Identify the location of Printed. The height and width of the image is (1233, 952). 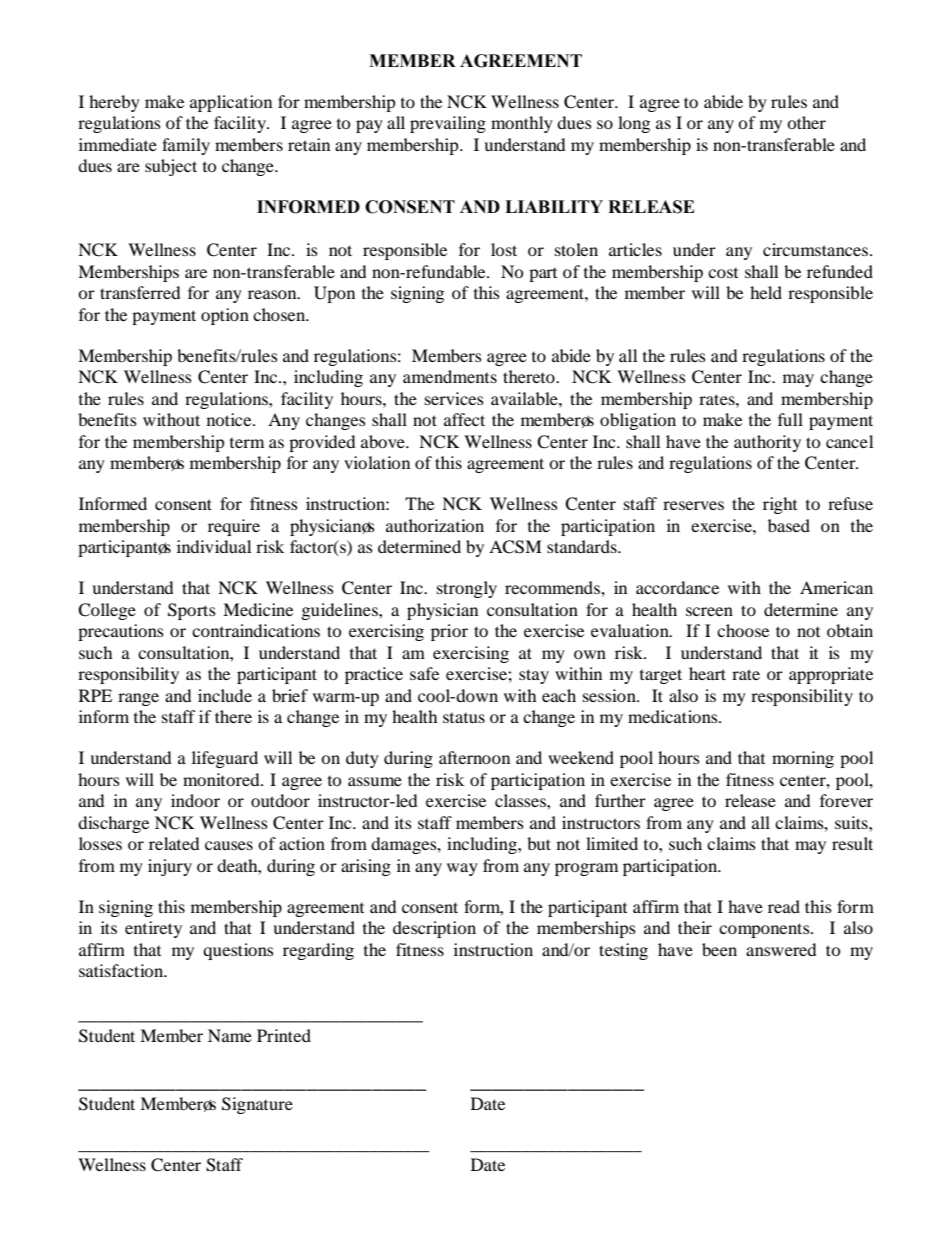
(284, 1035).
